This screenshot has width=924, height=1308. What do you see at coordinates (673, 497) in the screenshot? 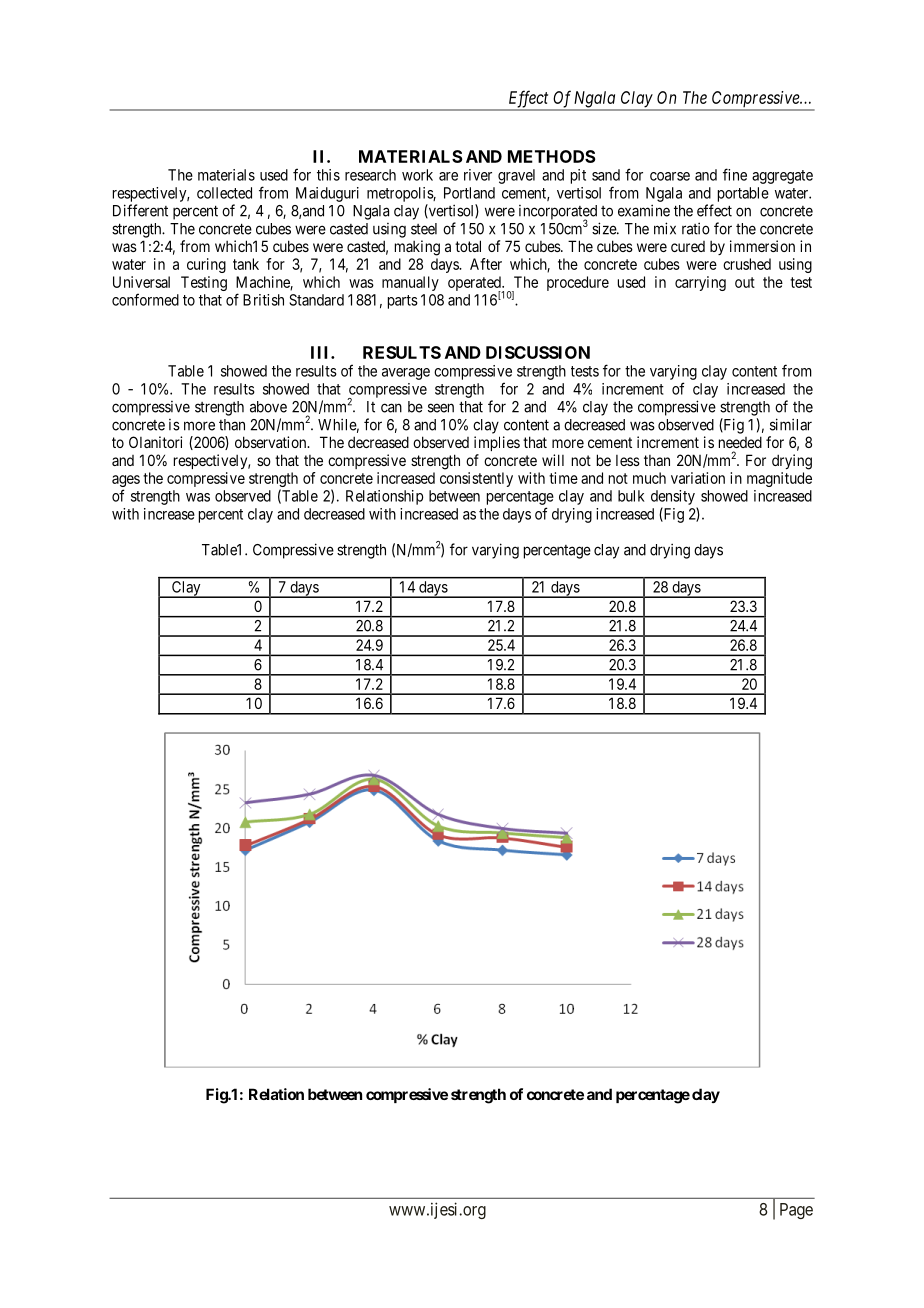
I see `density` at bounding box center [673, 497].
